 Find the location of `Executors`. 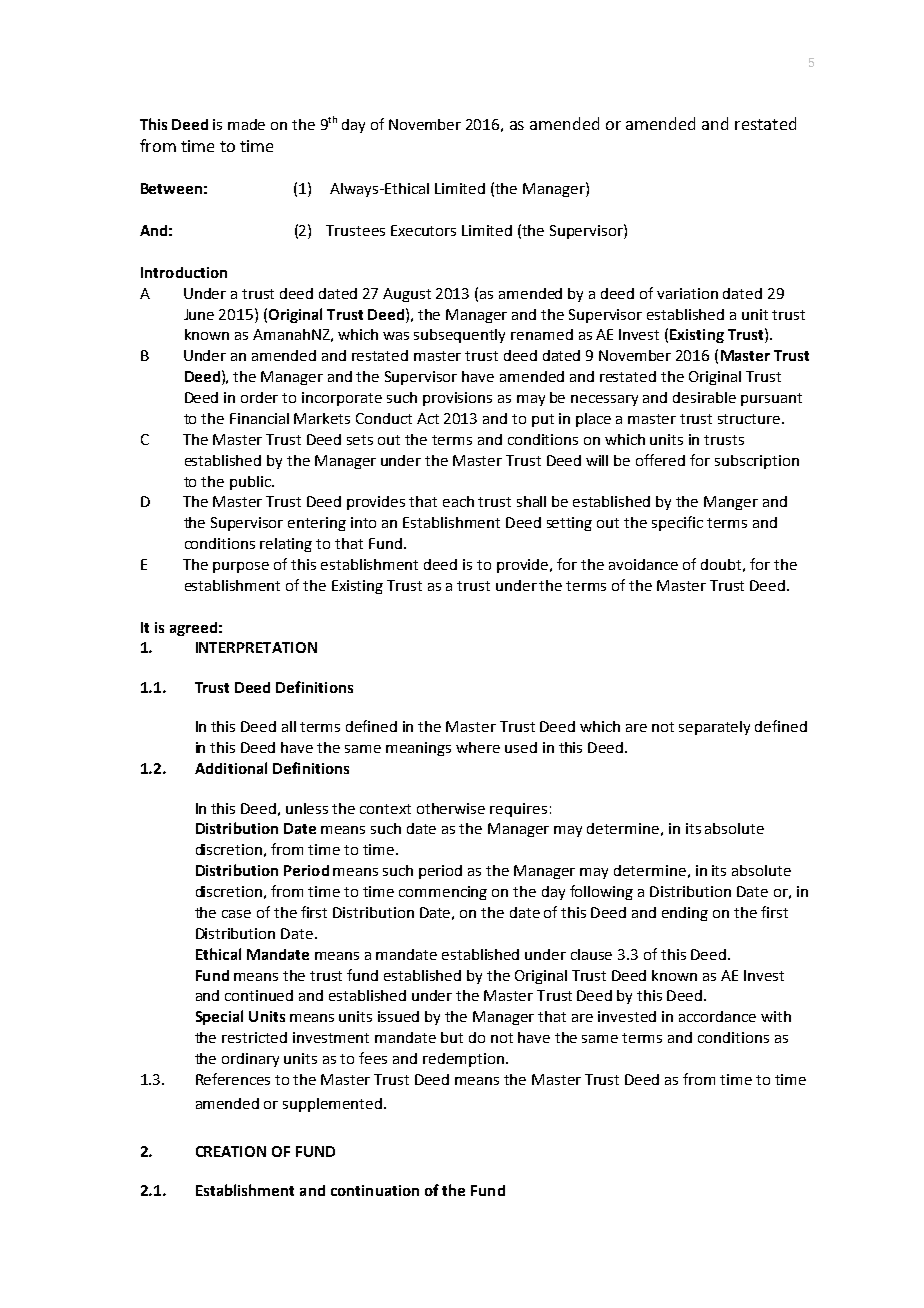

Executors is located at coordinates (423, 230).
